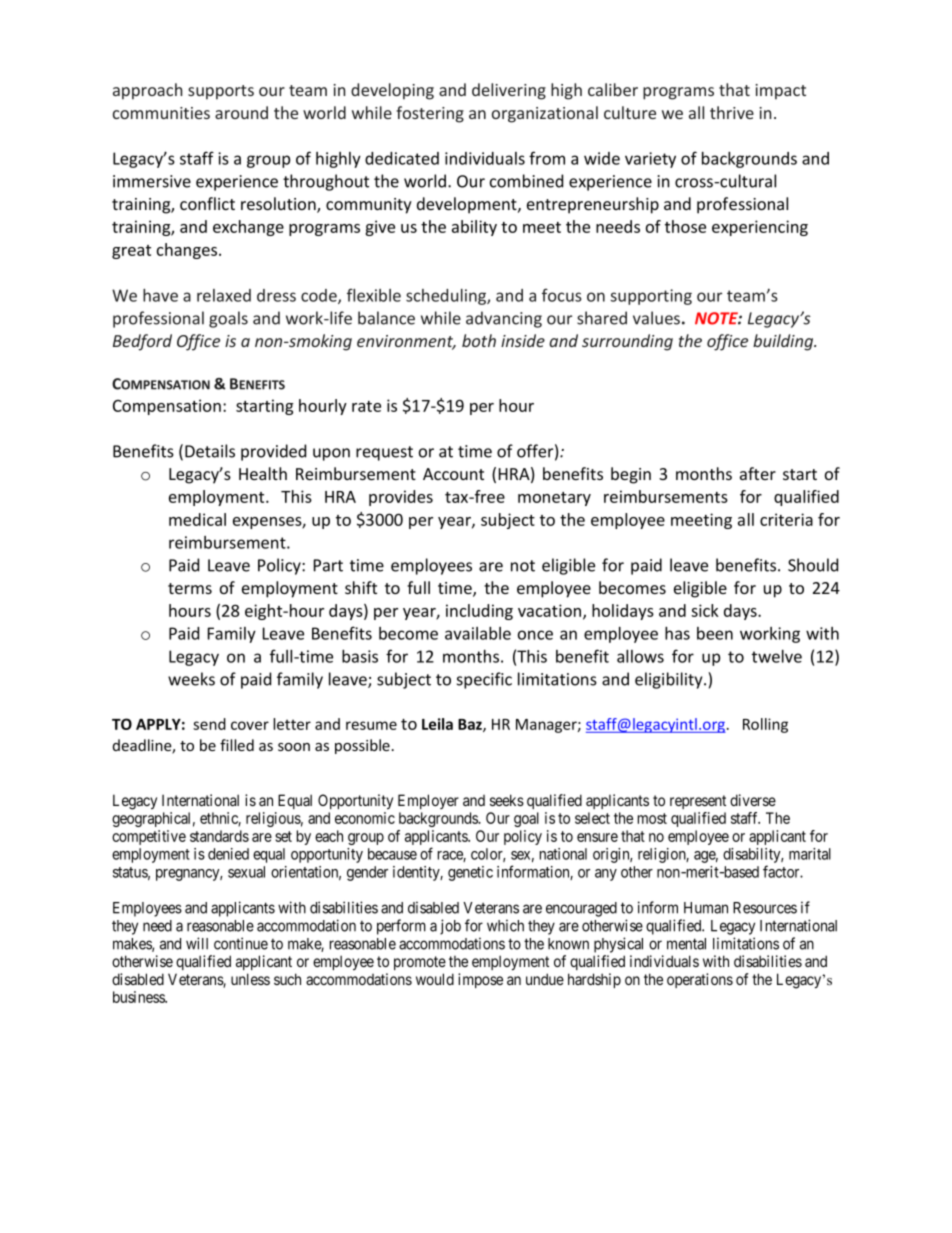 Image resolution: width=952 pixels, height=1233 pixels. What do you see at coordinates (784, 342) in the image?
I see `building` at bounding box center [784, 342].
